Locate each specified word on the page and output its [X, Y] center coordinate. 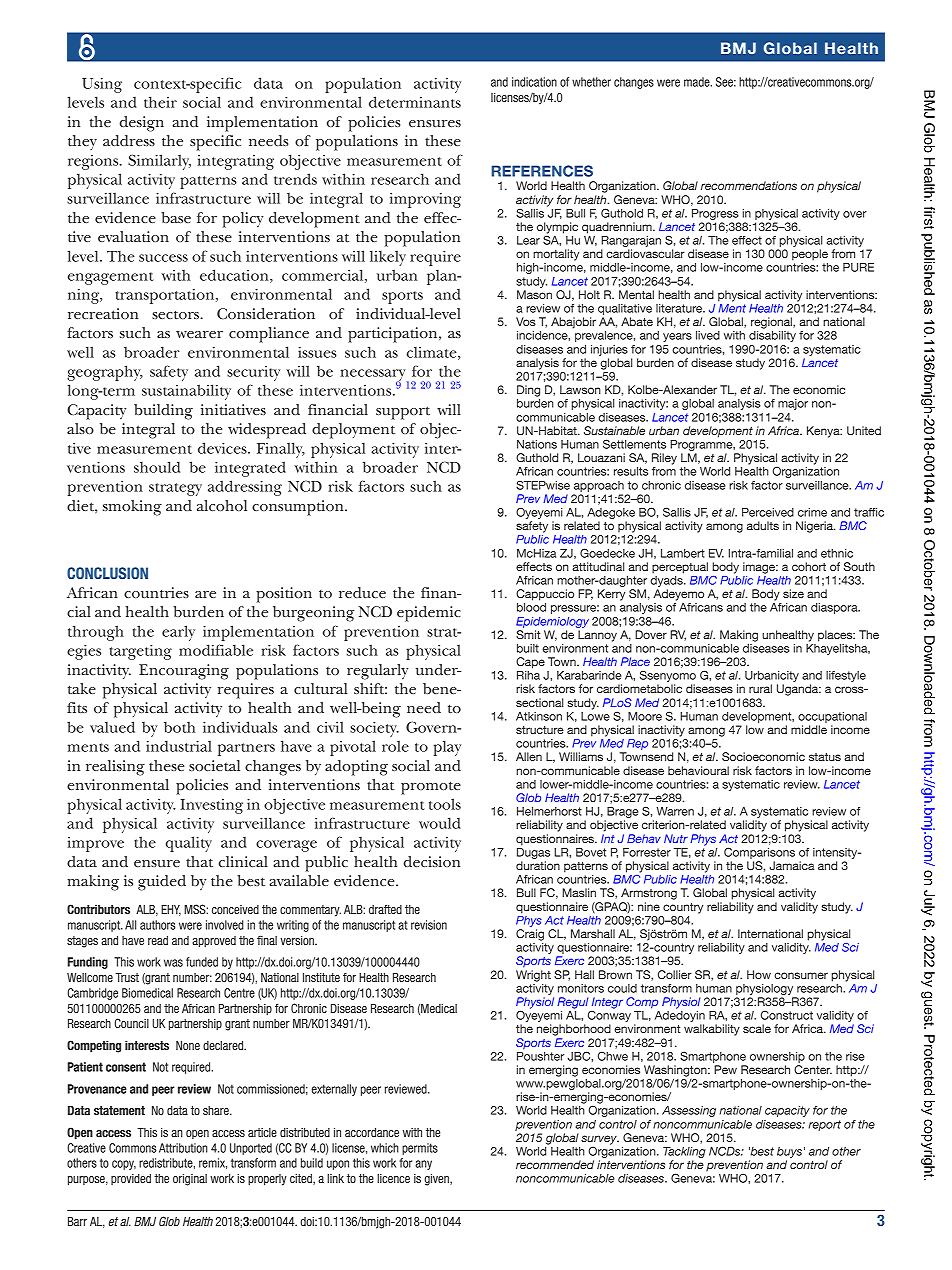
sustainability [186, 392]
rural [760, 688]
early [178, 633]
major [793, 404]
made [698, 82]
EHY [171, 910]
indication [534, 82]
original [190, 1180]
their [160, 102]
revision [429, 925]
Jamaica [792, 865]
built [528, 648]
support [403, 413]
